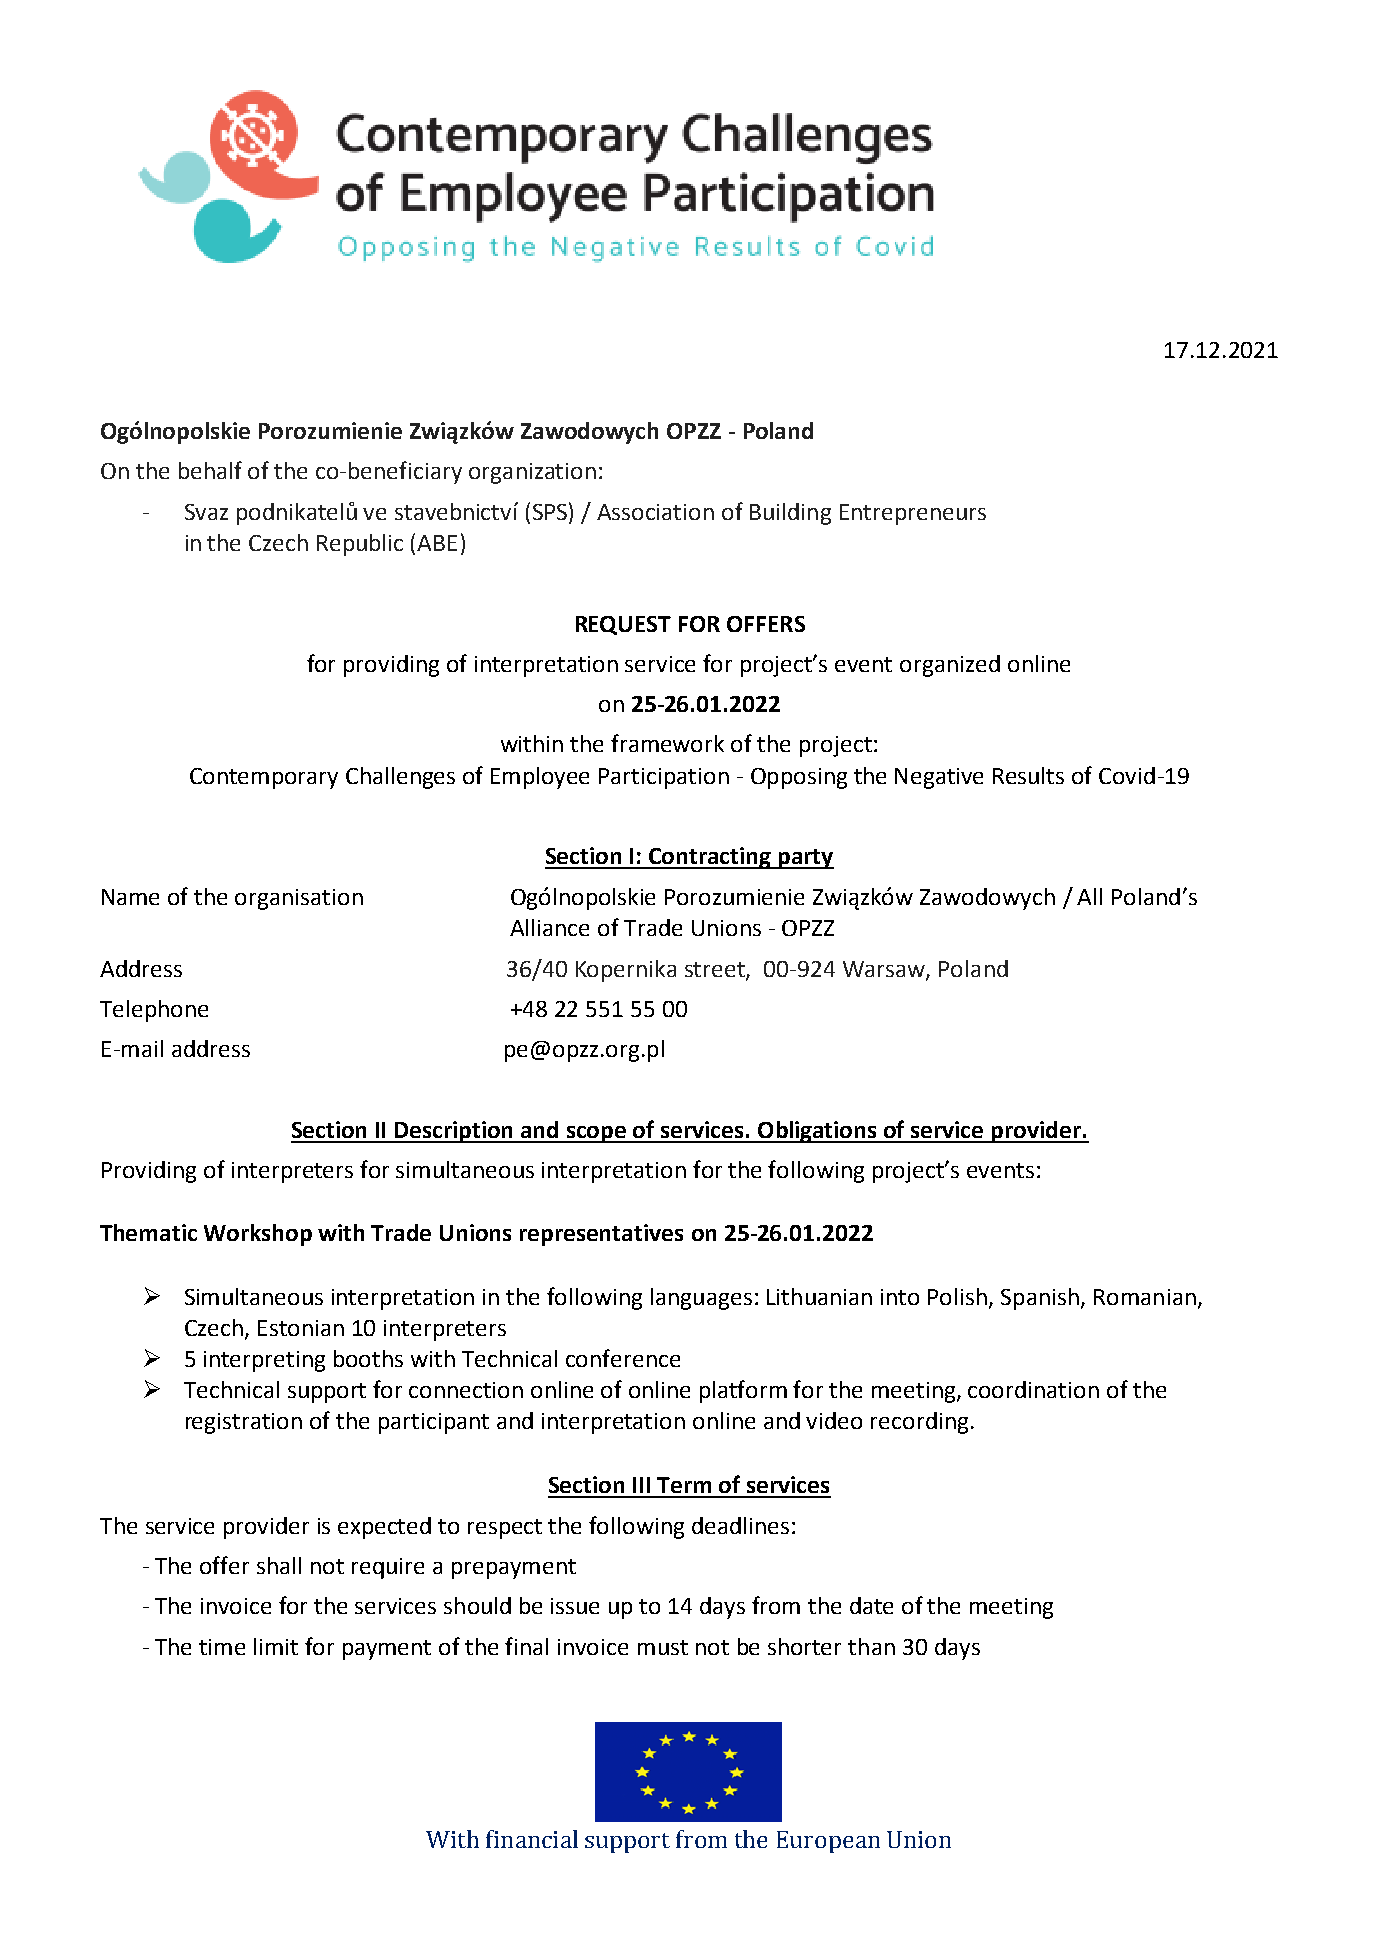 This page has width=1379, height=1950. Describe the element at coordinates (264, 778) in the page. I see `Contemporary` at that location.
